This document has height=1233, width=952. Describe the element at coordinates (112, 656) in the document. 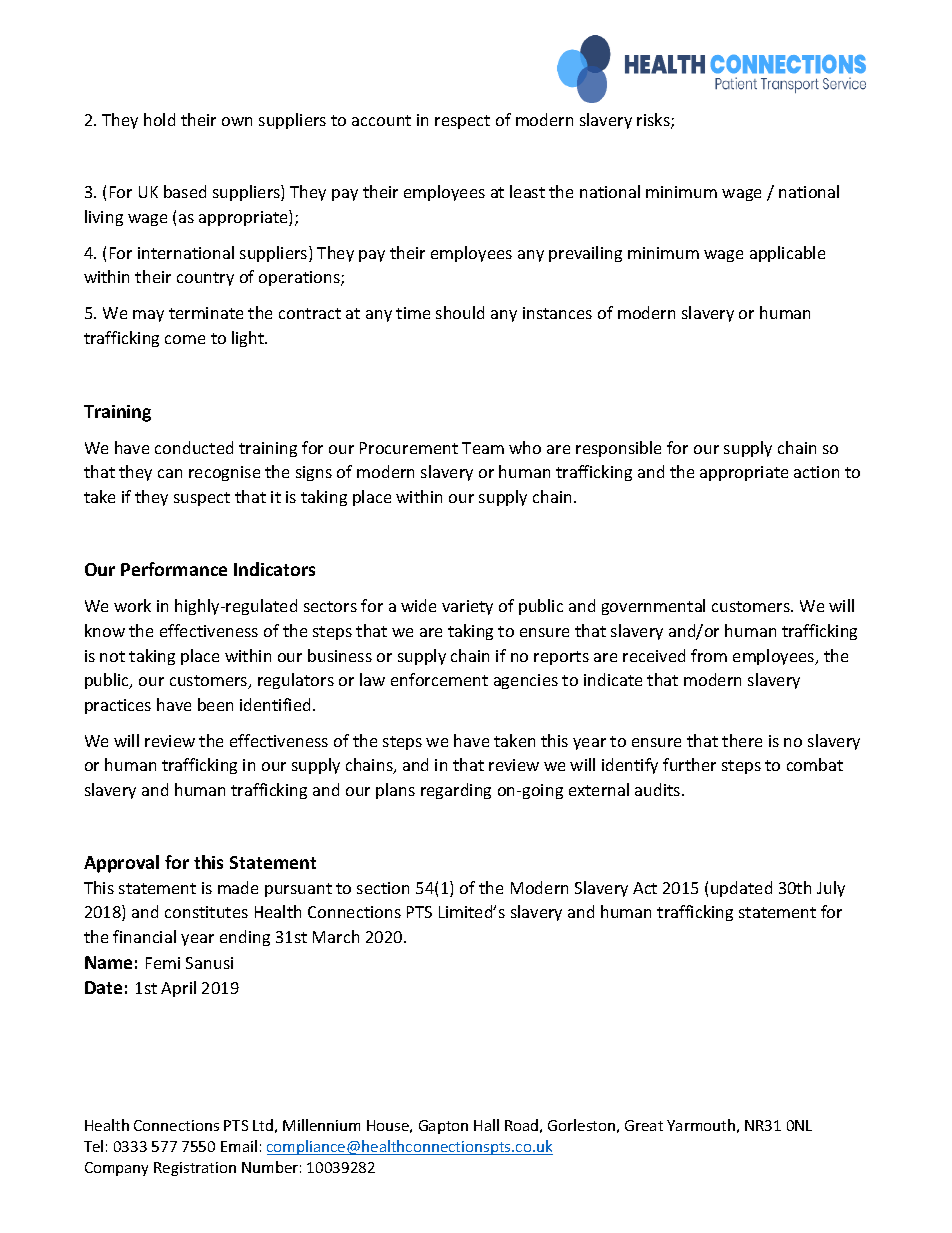

I see `not` at that location.
